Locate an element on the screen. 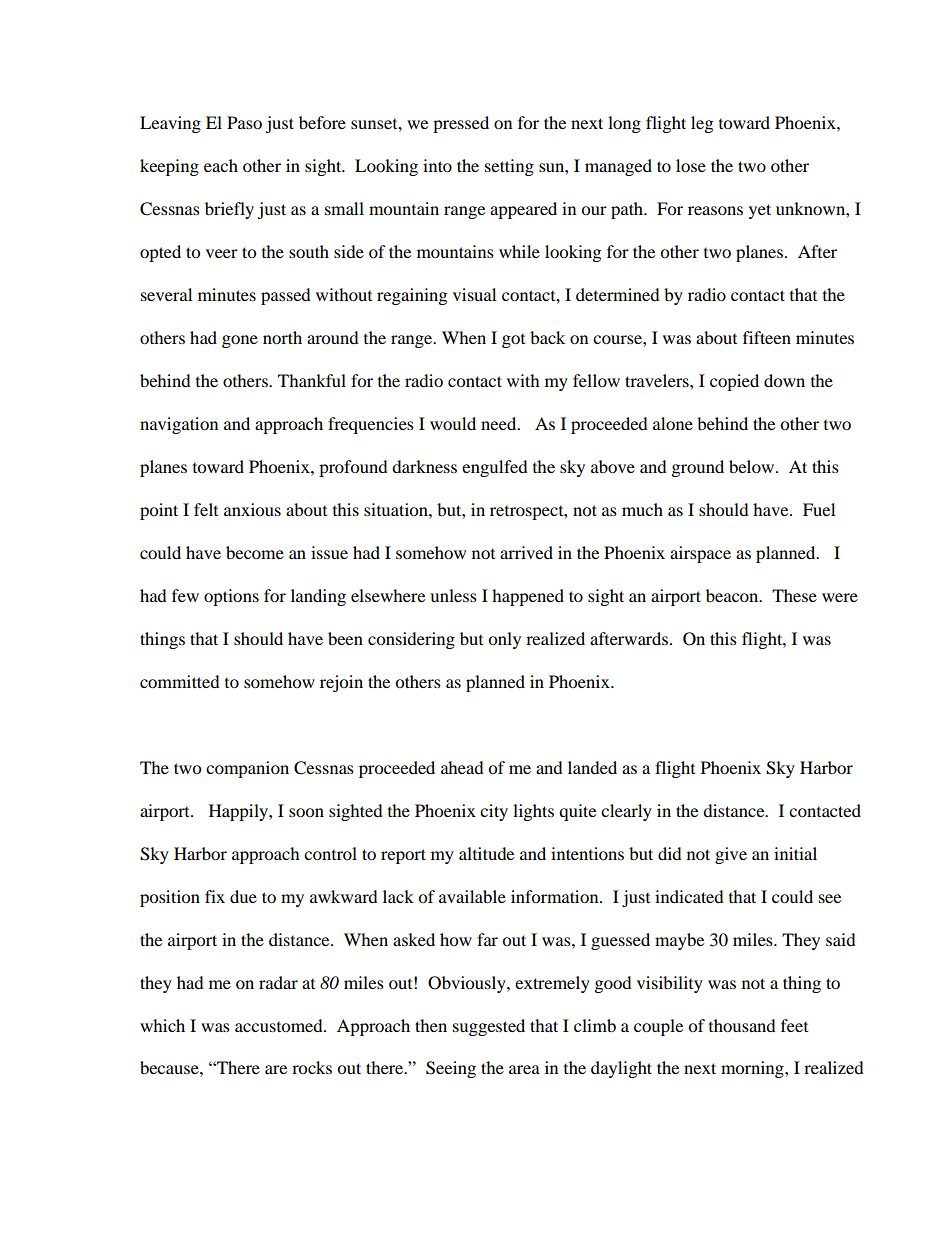 This screenshot has height=1233, width=952. leg is located at coordinates (702, 124).
